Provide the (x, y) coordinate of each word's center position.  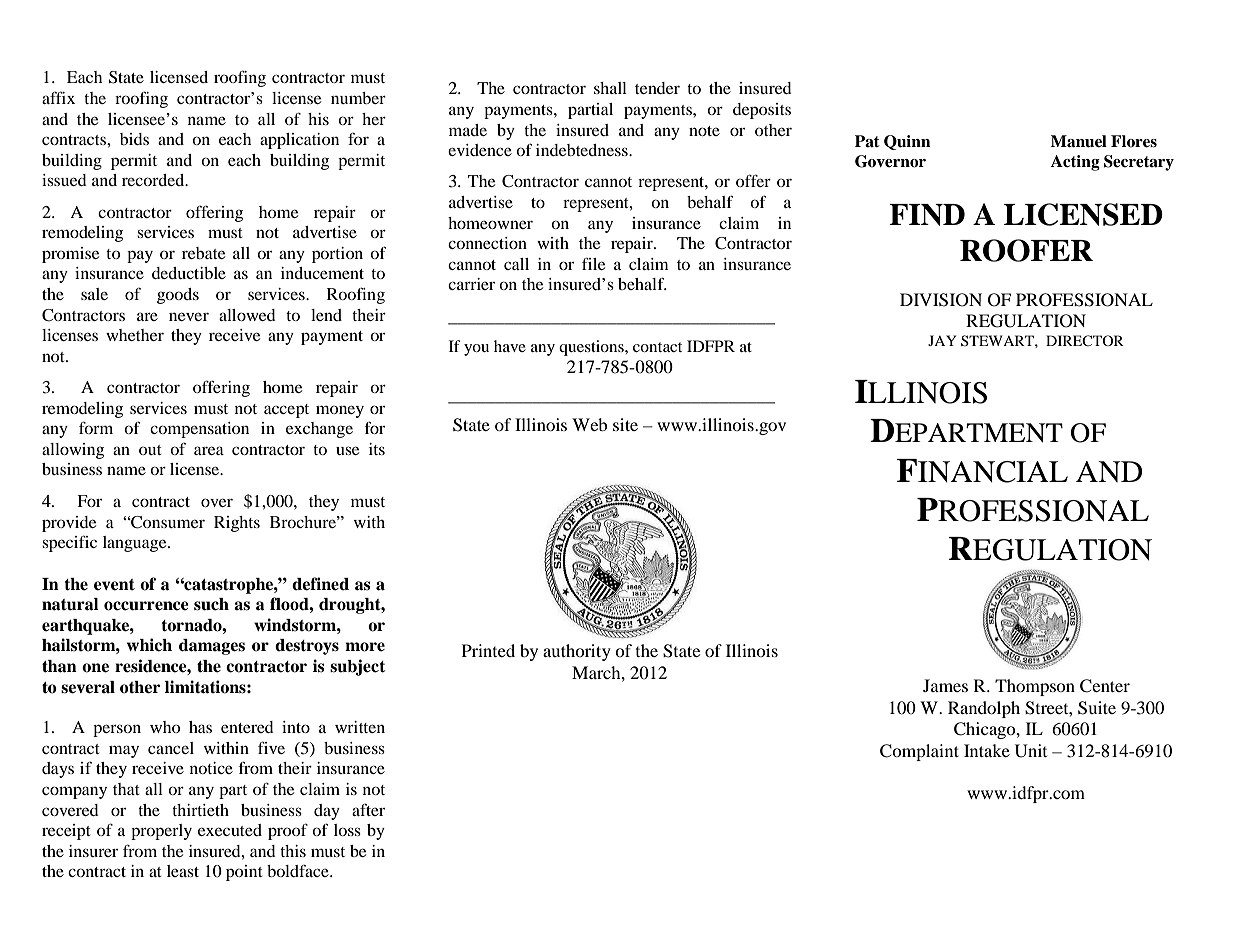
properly (161, 832)
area (209, 450)
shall (610, 88)
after (368, 810)
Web (589, 424)
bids (134, 139)
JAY (942, 340)
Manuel (1079, 141)
